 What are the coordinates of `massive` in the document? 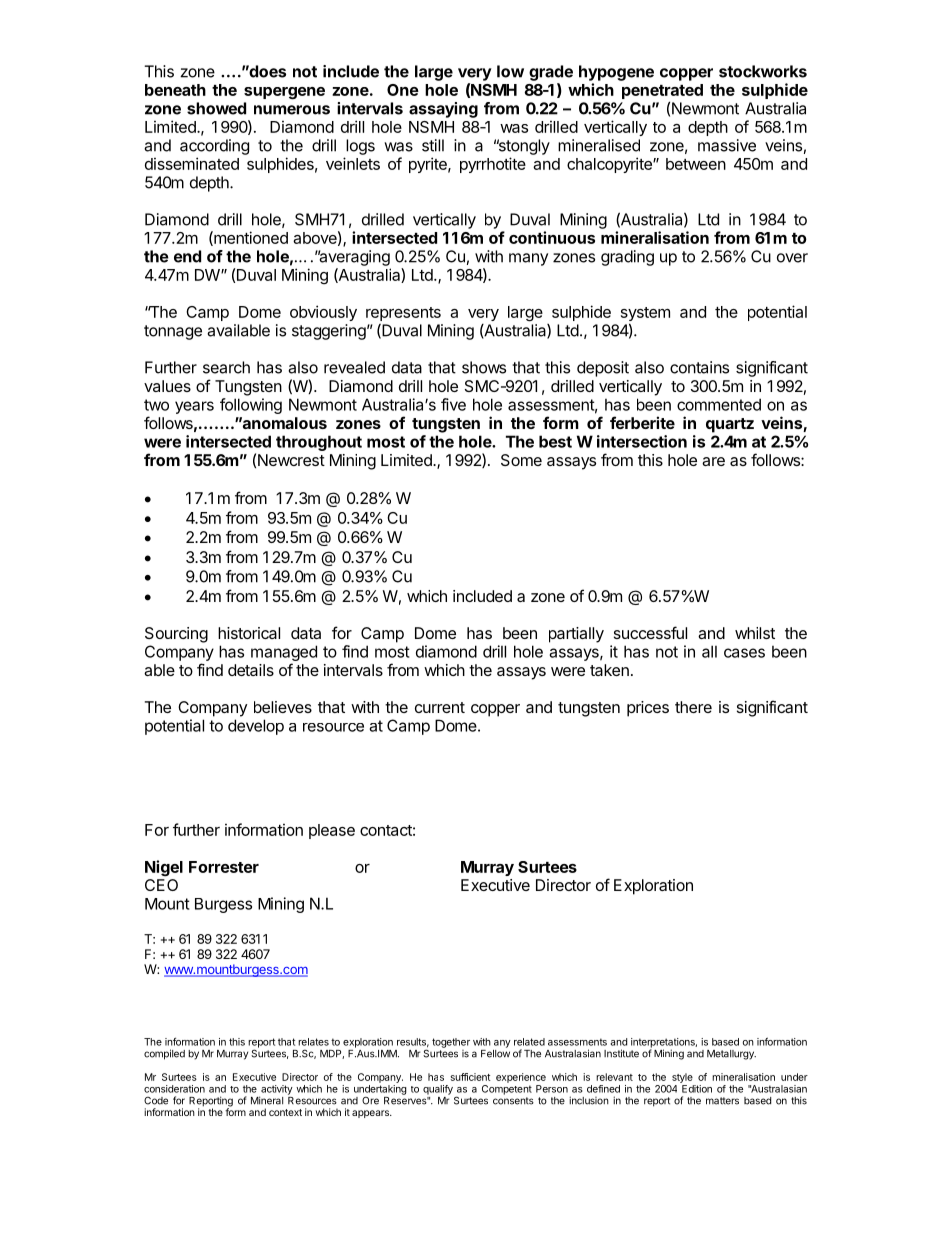 It's located at (727, 145).
